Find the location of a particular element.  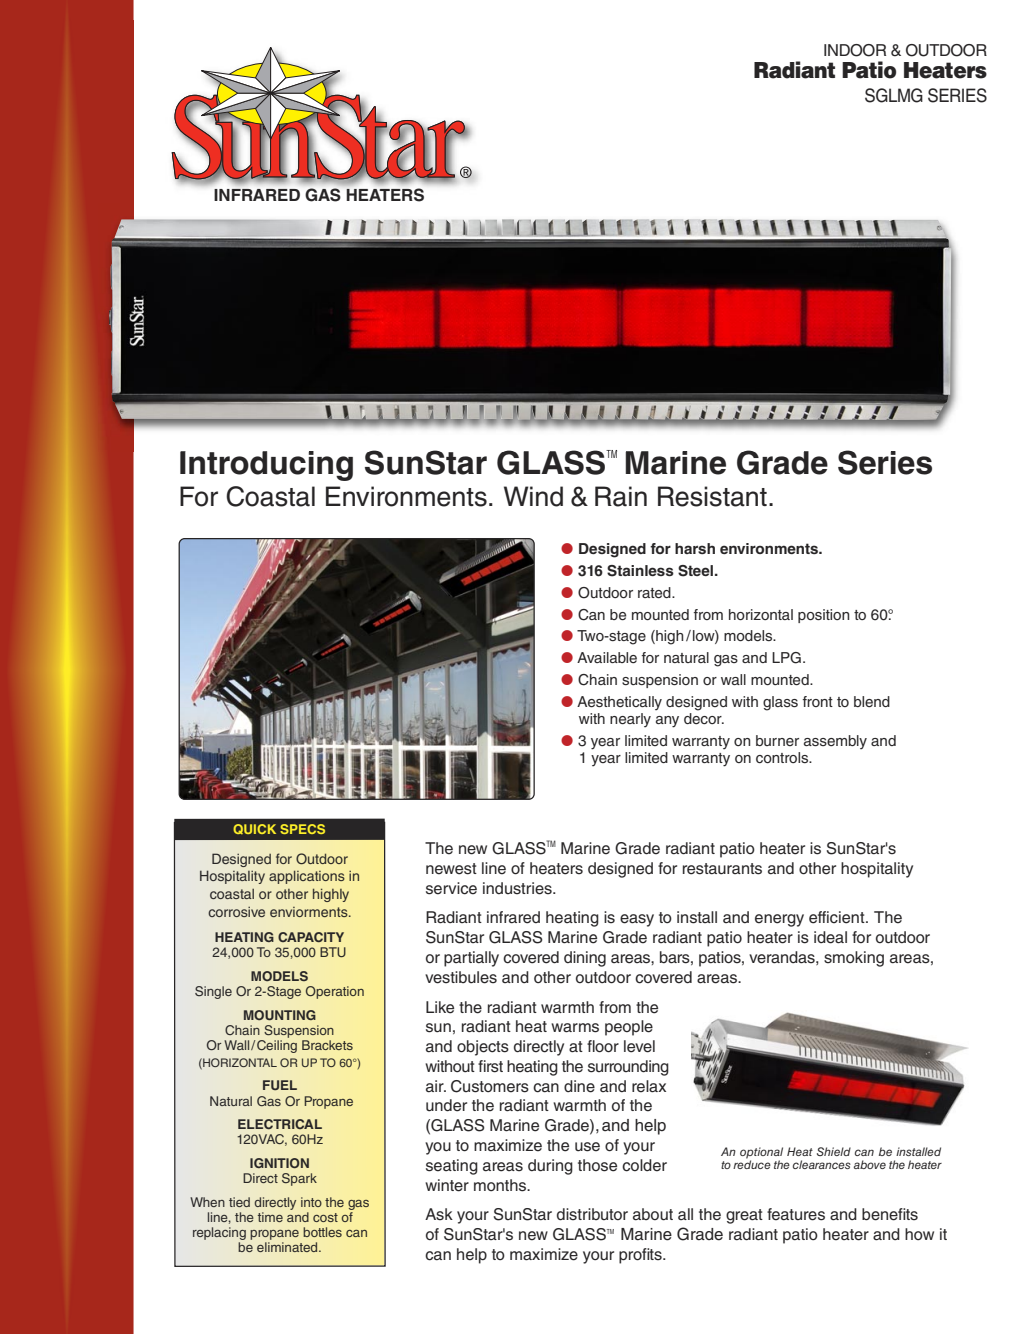

harsh is located at coordinates (695, 548).
